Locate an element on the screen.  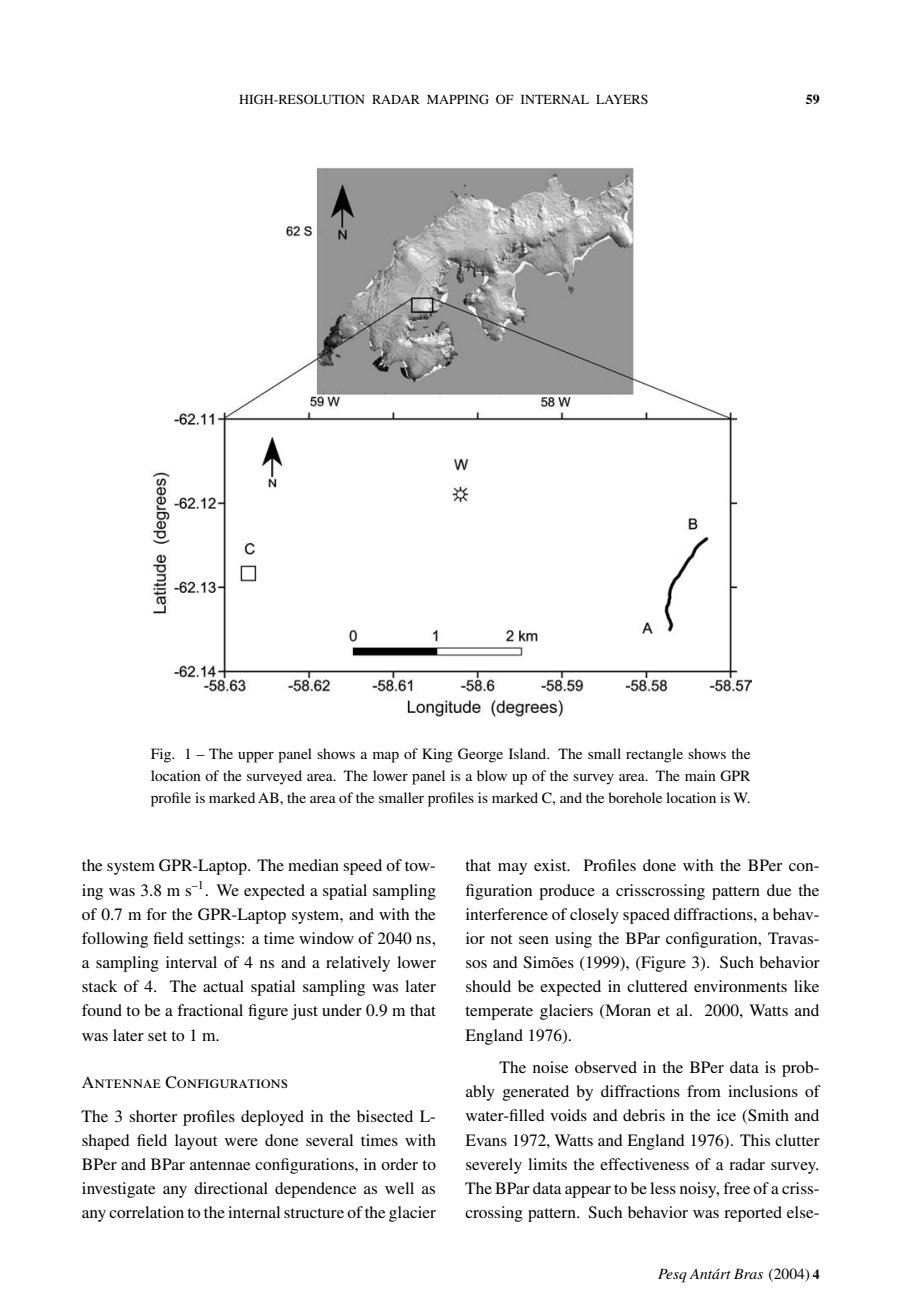
fractional is located at coordinates (210, 1010).
